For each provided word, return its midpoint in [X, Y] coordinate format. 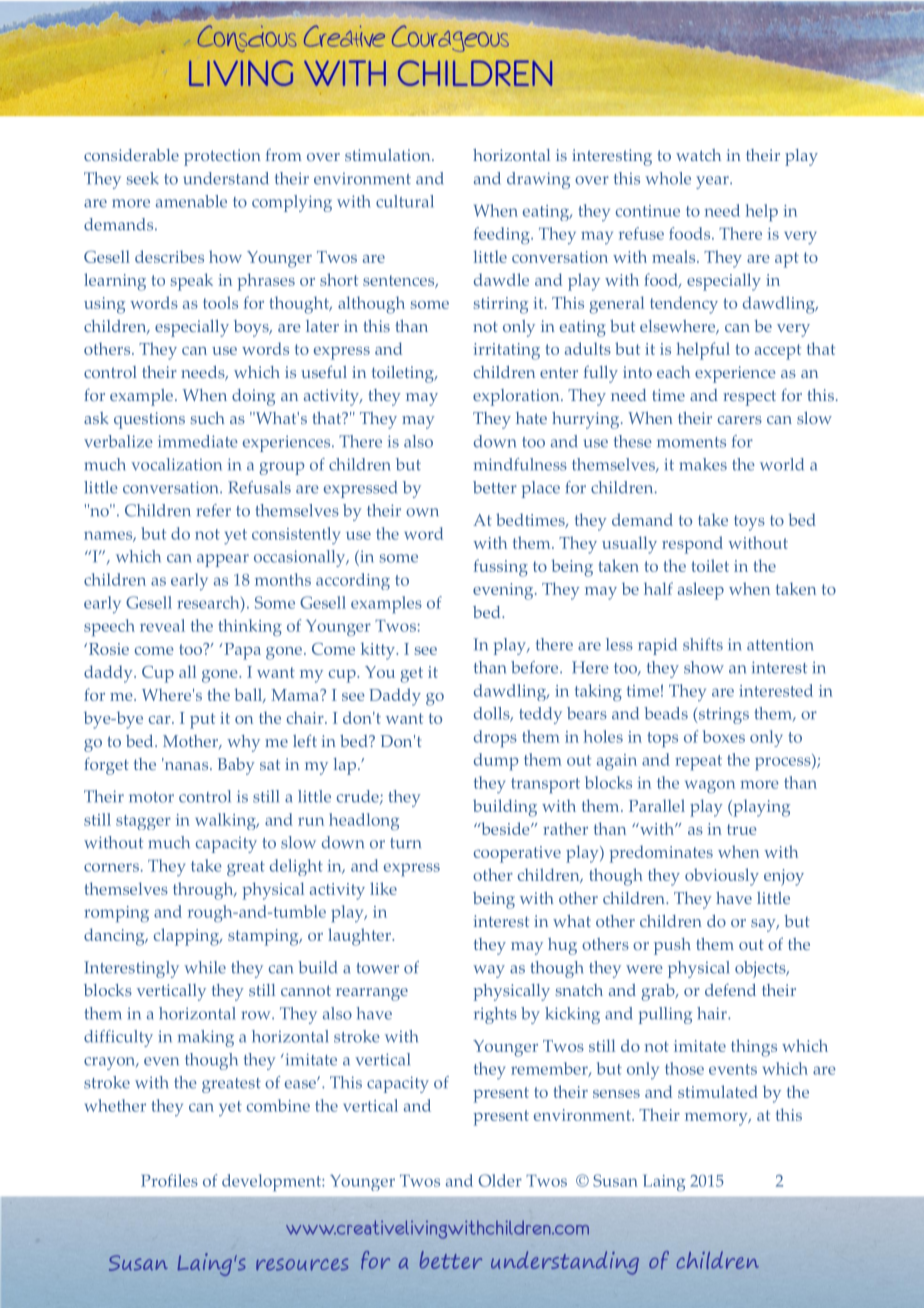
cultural [404, 201]
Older [500, 1180]
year [713, 182]
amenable [191, 201]
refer [213, 510]
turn [405, 843]
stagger [143, 822]
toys [749, 523]
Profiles [169, 1180]
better [495, 487]
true [742, 829]
